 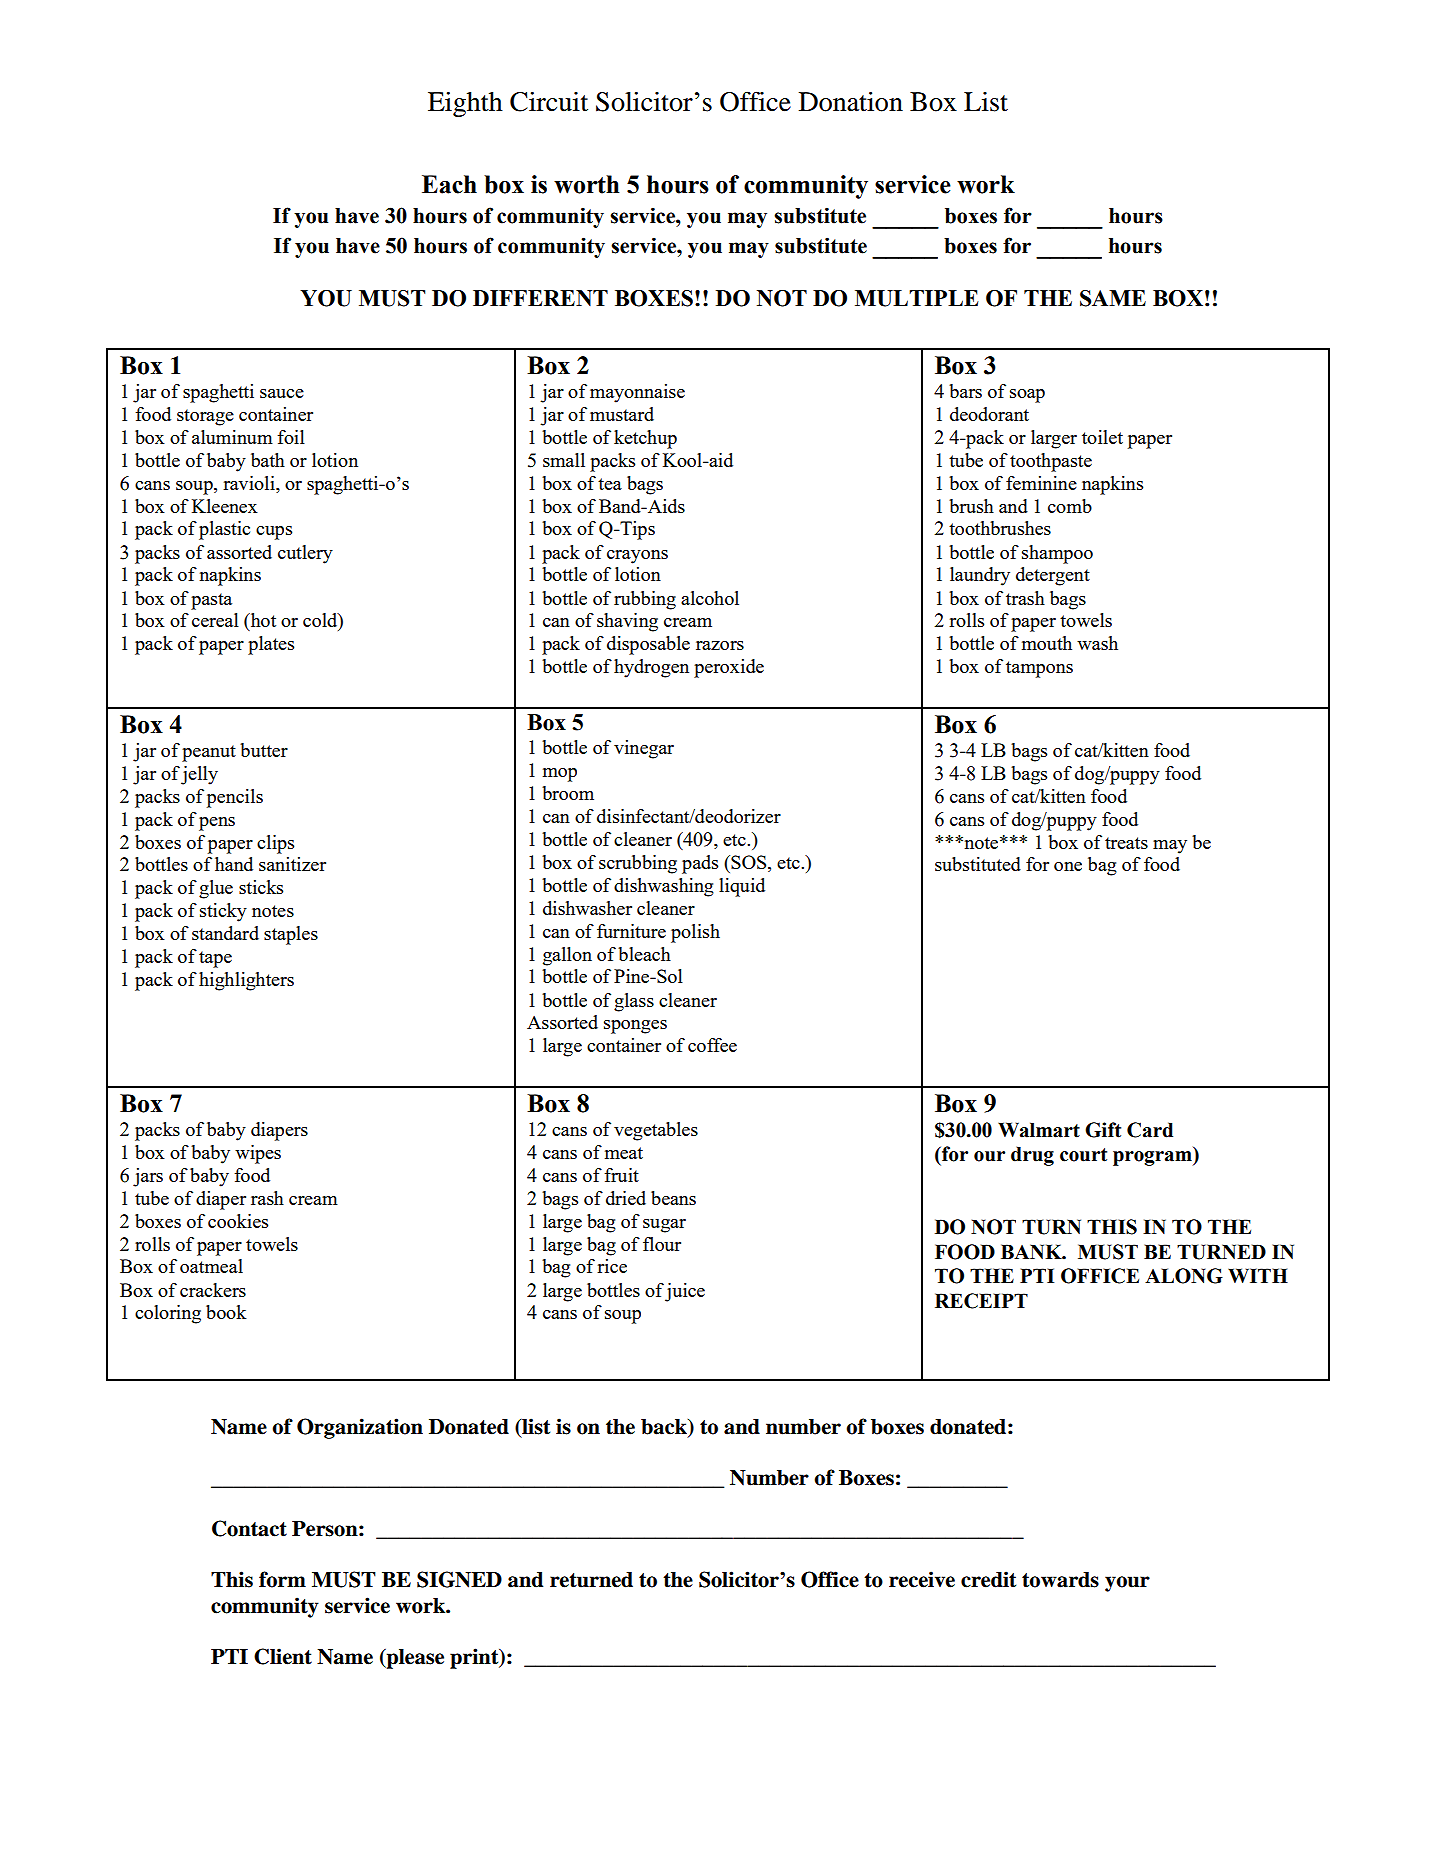 I want to click on cups, so click(x=274, y=533).
